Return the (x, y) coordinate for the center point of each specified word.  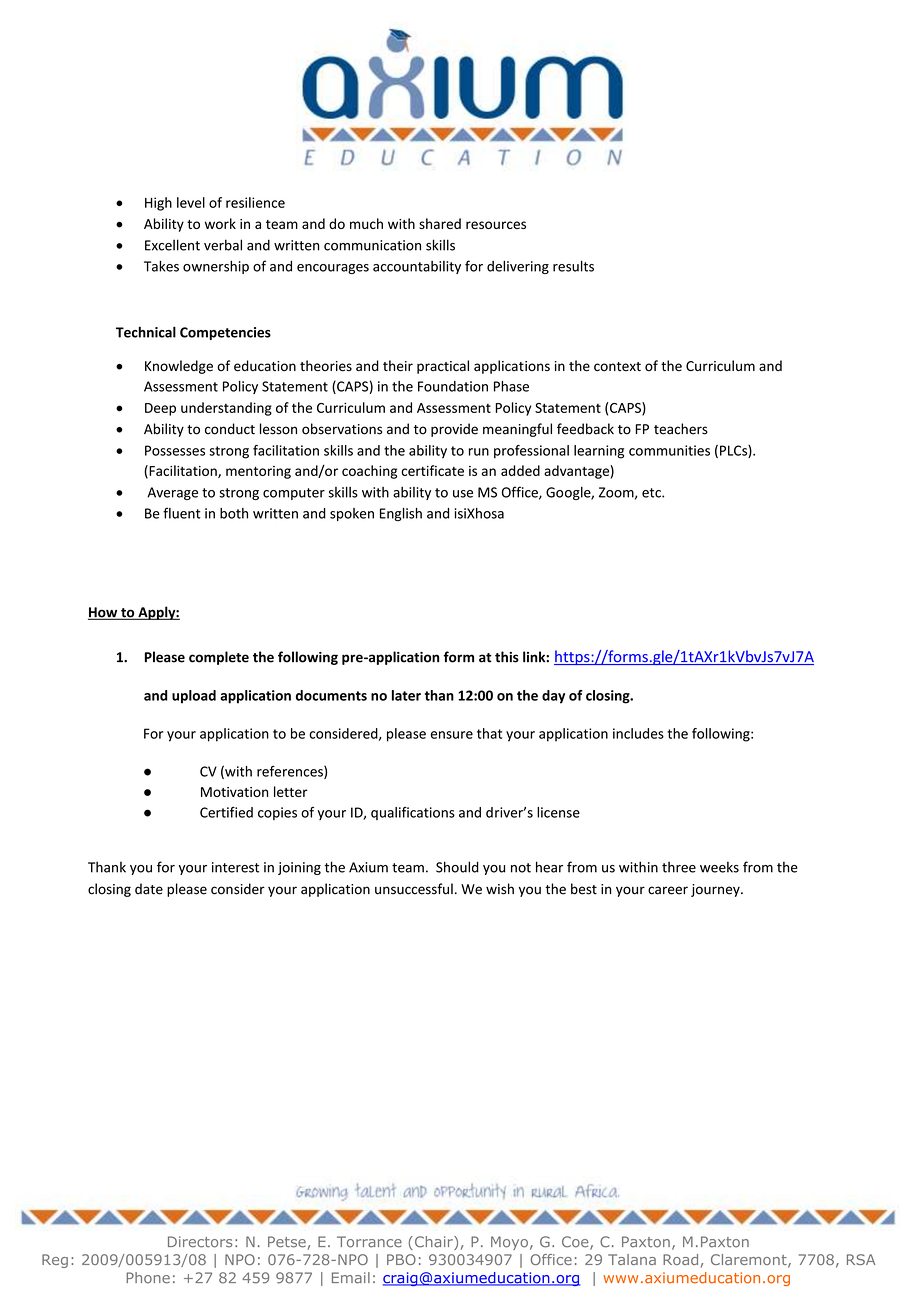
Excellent (172, 245)
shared (440, 223)
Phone (148, 1278)
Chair (433, 1243)
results (573, 266)
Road (680, 1259)
